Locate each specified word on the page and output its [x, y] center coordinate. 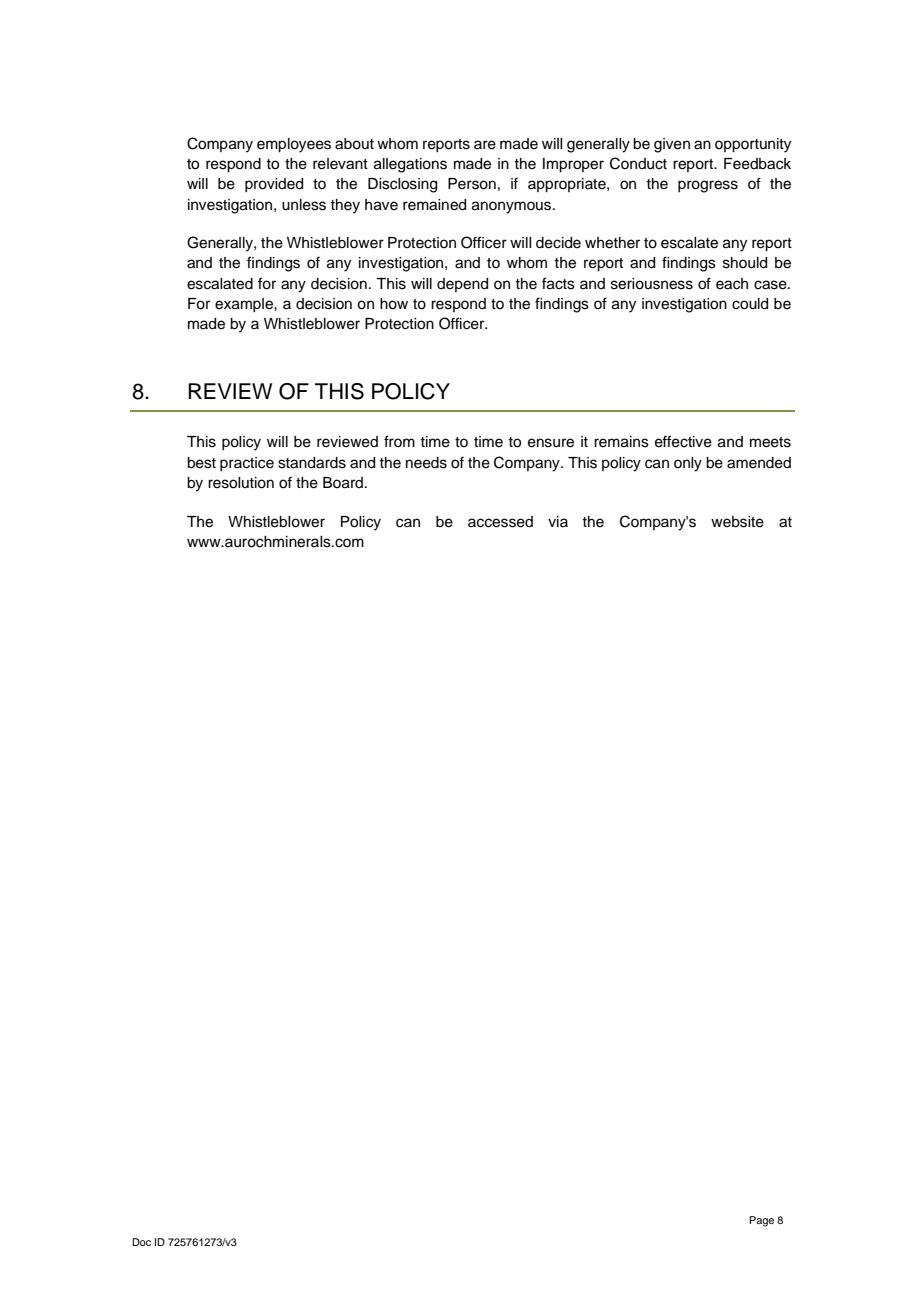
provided [274, 185]
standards [312, 463]
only [688, 464]
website [737, 522]
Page [761, 1221]
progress [708, 186]
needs [426, 463]
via [558, 521]
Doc [141, 1242]
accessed [500, 522]
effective [683, 441]
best [201, 463]
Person [472, 184]
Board [343, 483]
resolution [241, 483]
